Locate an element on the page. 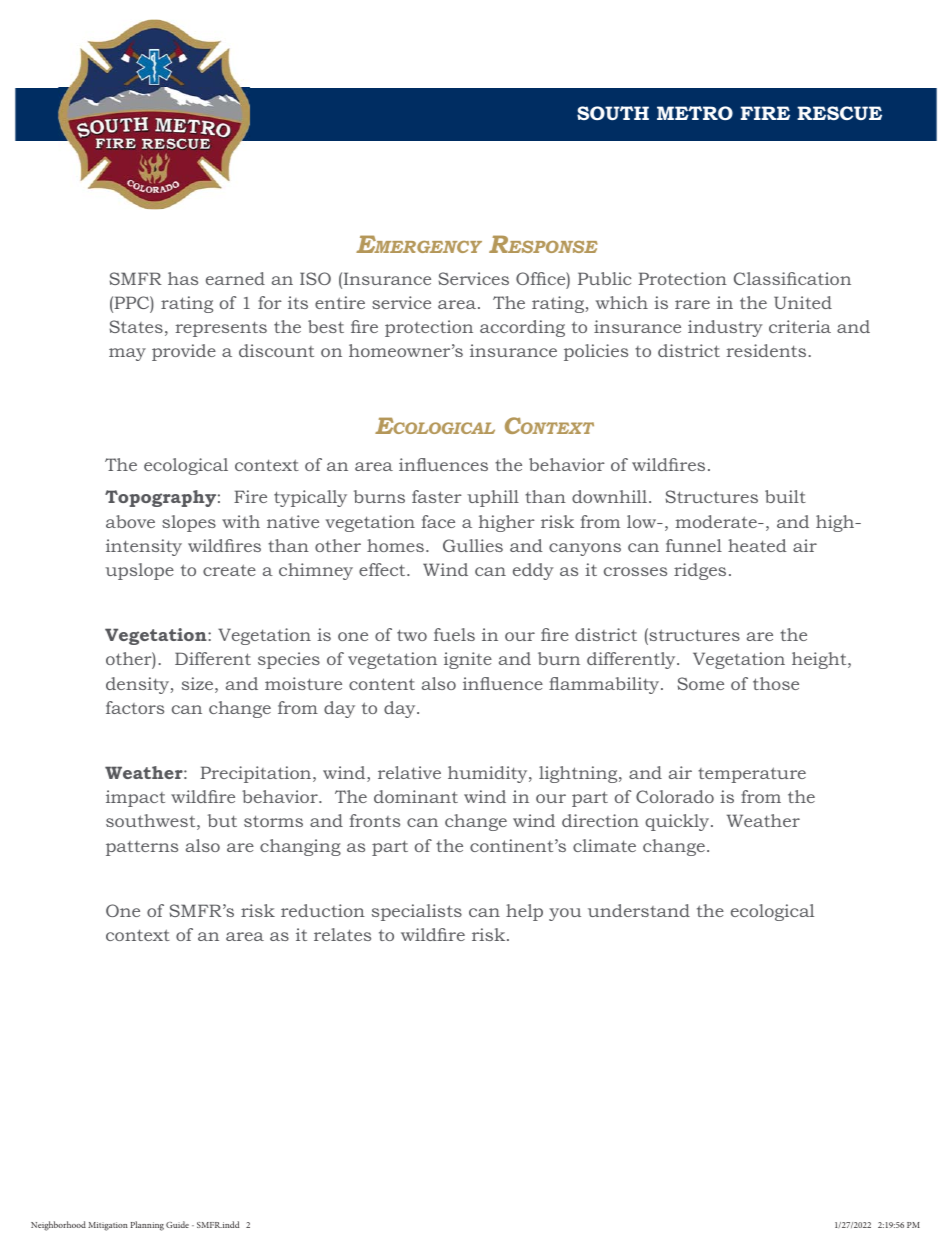  METRO is located at coordinates (695, 113).
